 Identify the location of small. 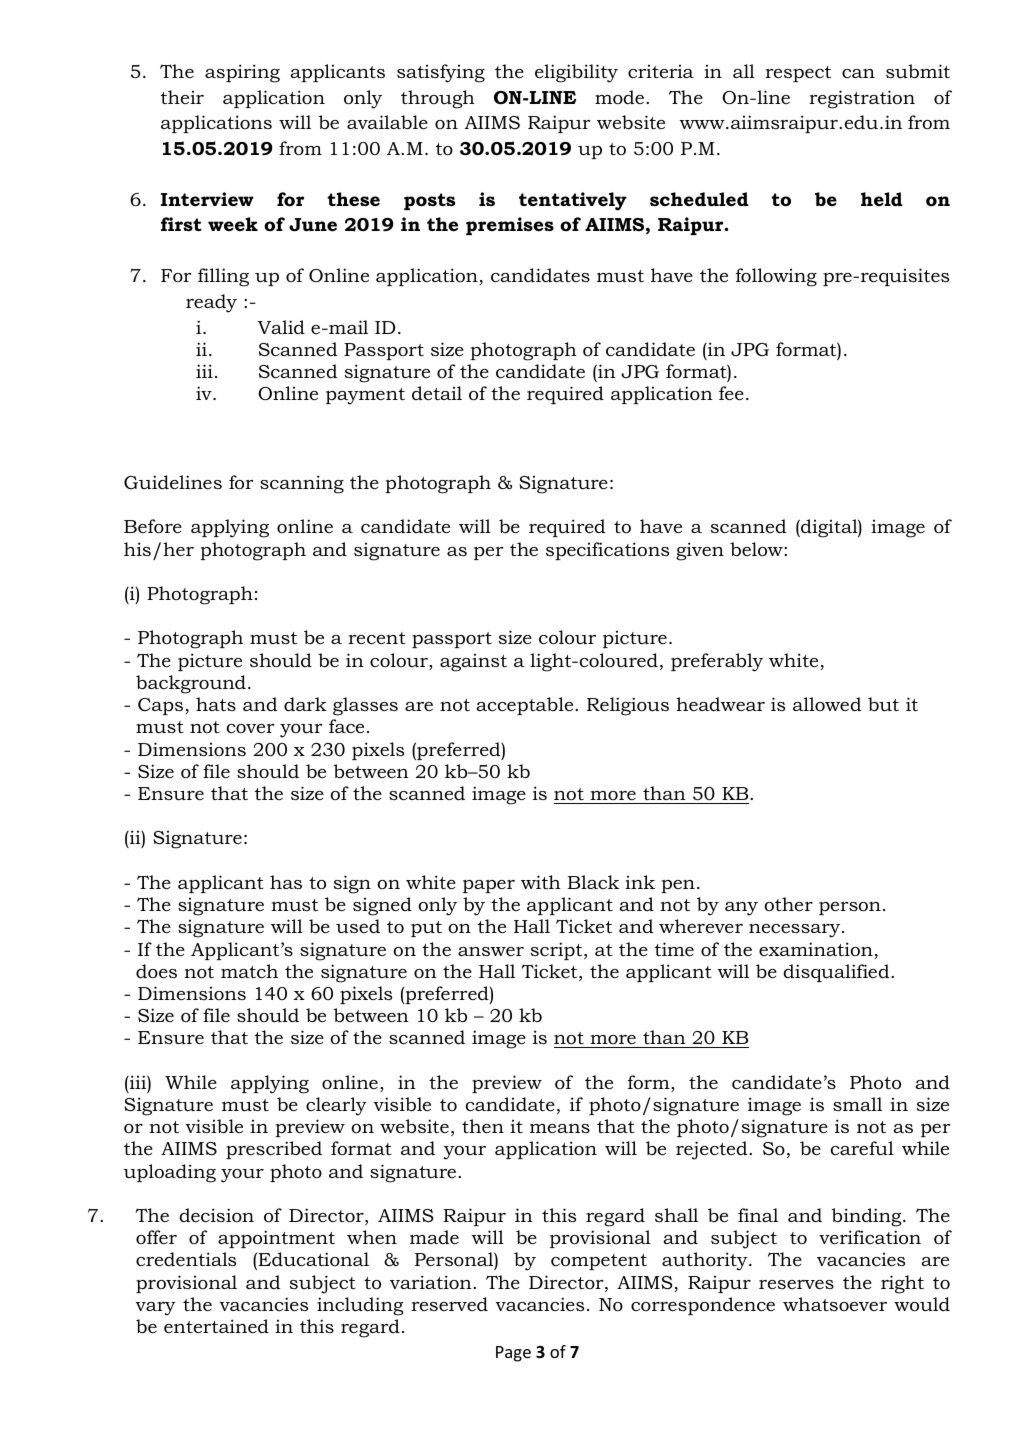
(857, 1104).
